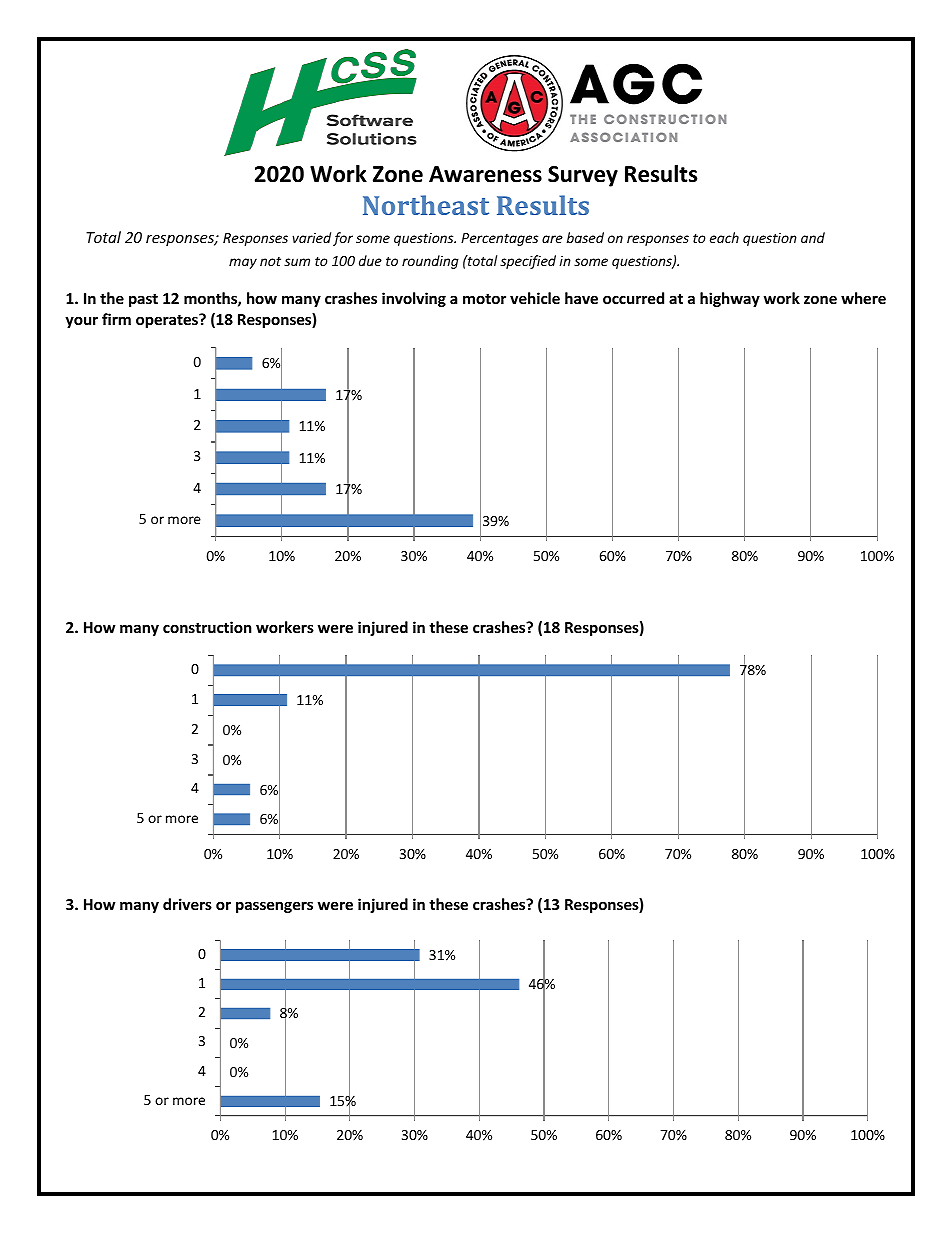 The width and height of the screenshot is (952, 1233). I want to click on may, so click(243, 263).
